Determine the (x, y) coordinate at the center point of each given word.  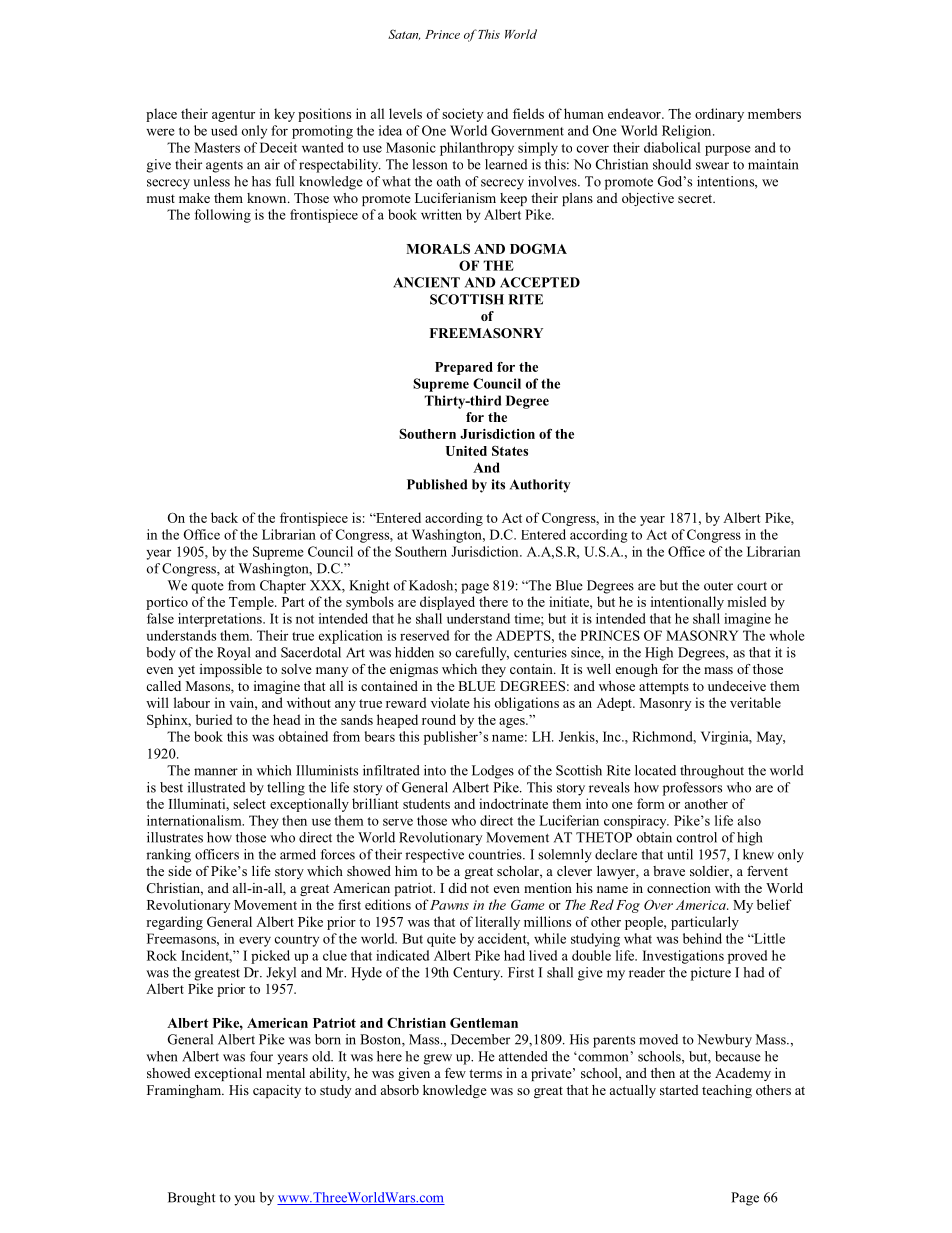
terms (485, 1073)
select (249, 803)
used (224, 130)
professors (692, 789)
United (466, 451)
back (224, 517)
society (462, 115)
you (244, 1200)
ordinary (719, 115)
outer (718, 586)
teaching (727, 1091)
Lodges (493, 772)
